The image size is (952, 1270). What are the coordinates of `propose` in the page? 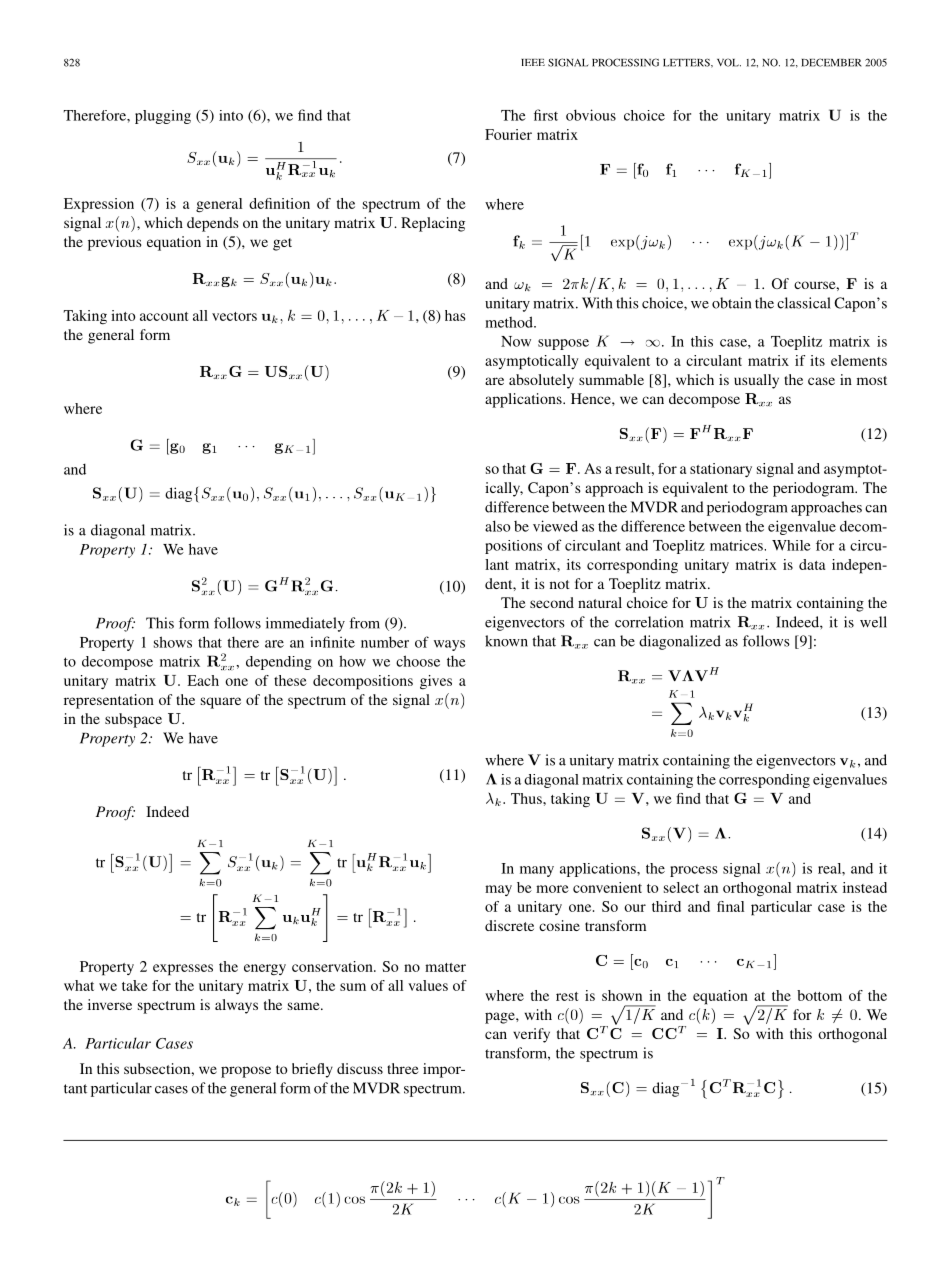 It's located at (246, 1072).
